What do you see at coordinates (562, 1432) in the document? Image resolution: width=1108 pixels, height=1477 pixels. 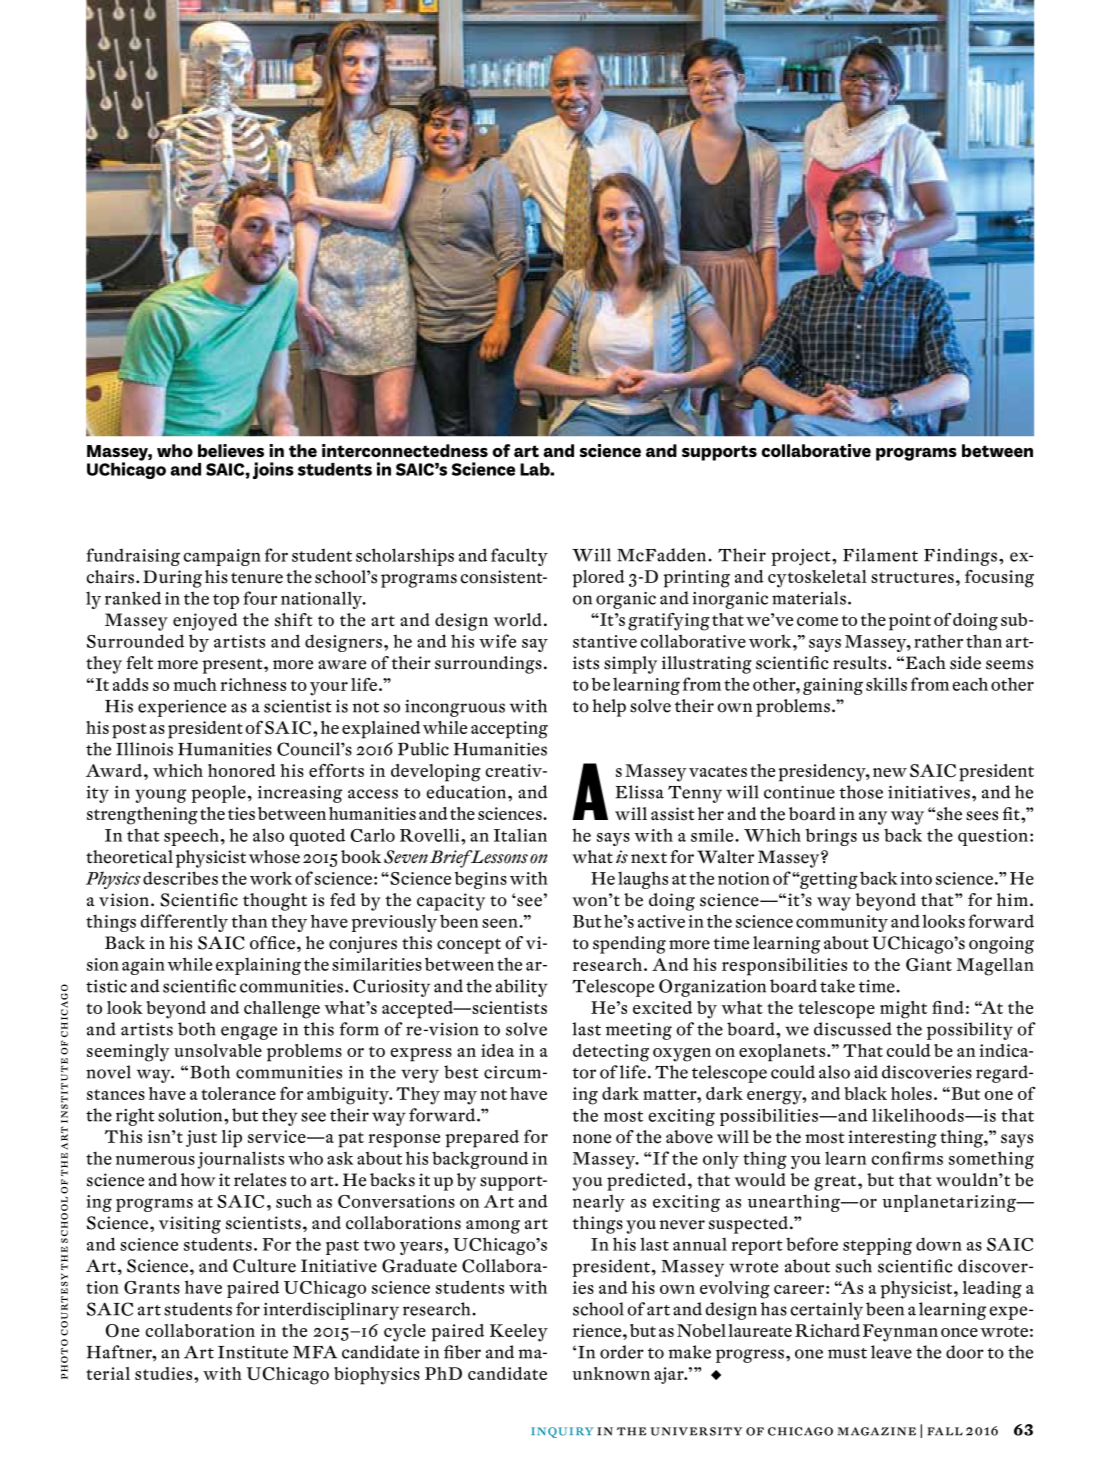 I see `inquiry` at bounding box center [562, 1432].
